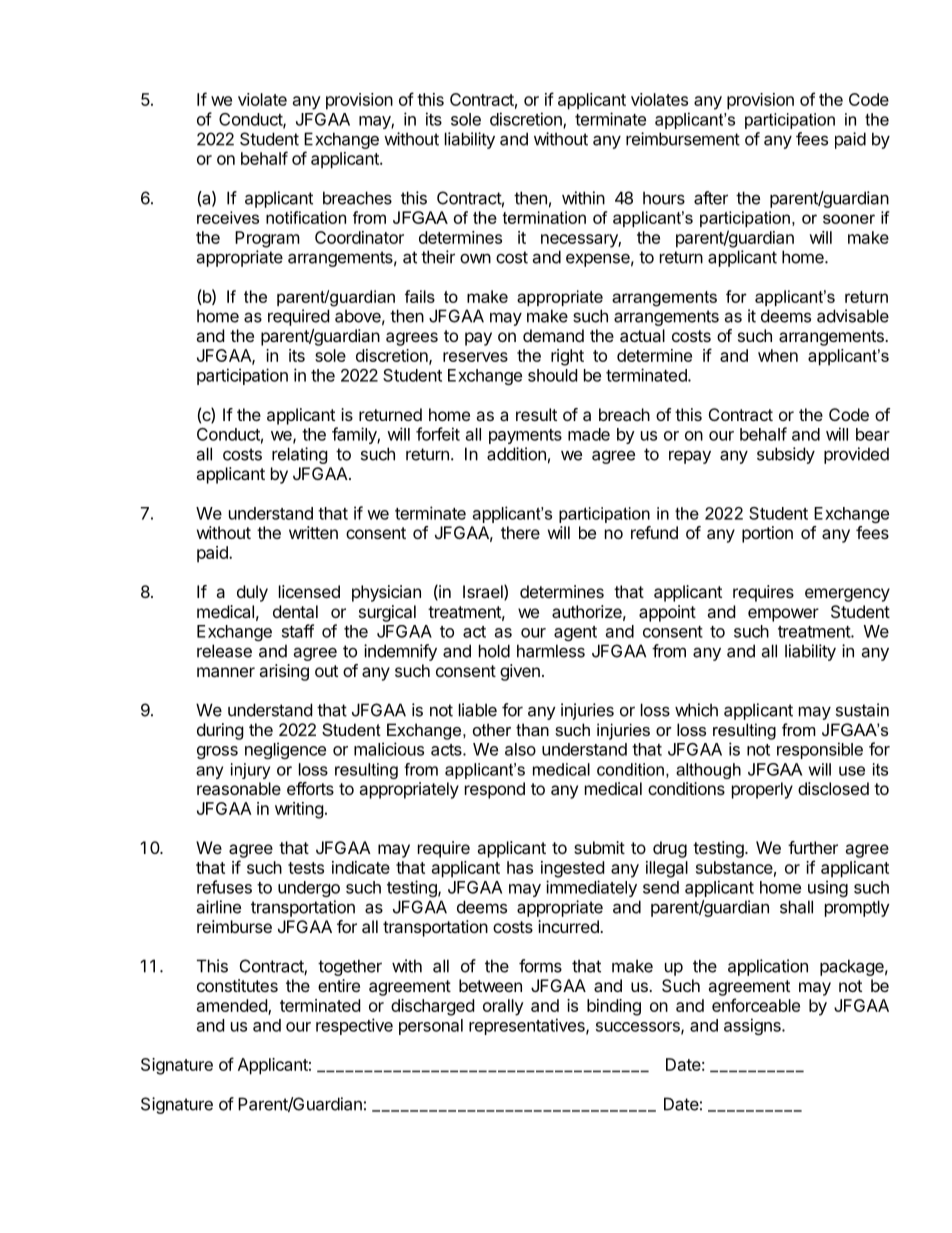 The width and height of the screenshot is (952, 1233). Describe the element at coordinates (813, 847) in the screenshot. I see `further` at that location.
